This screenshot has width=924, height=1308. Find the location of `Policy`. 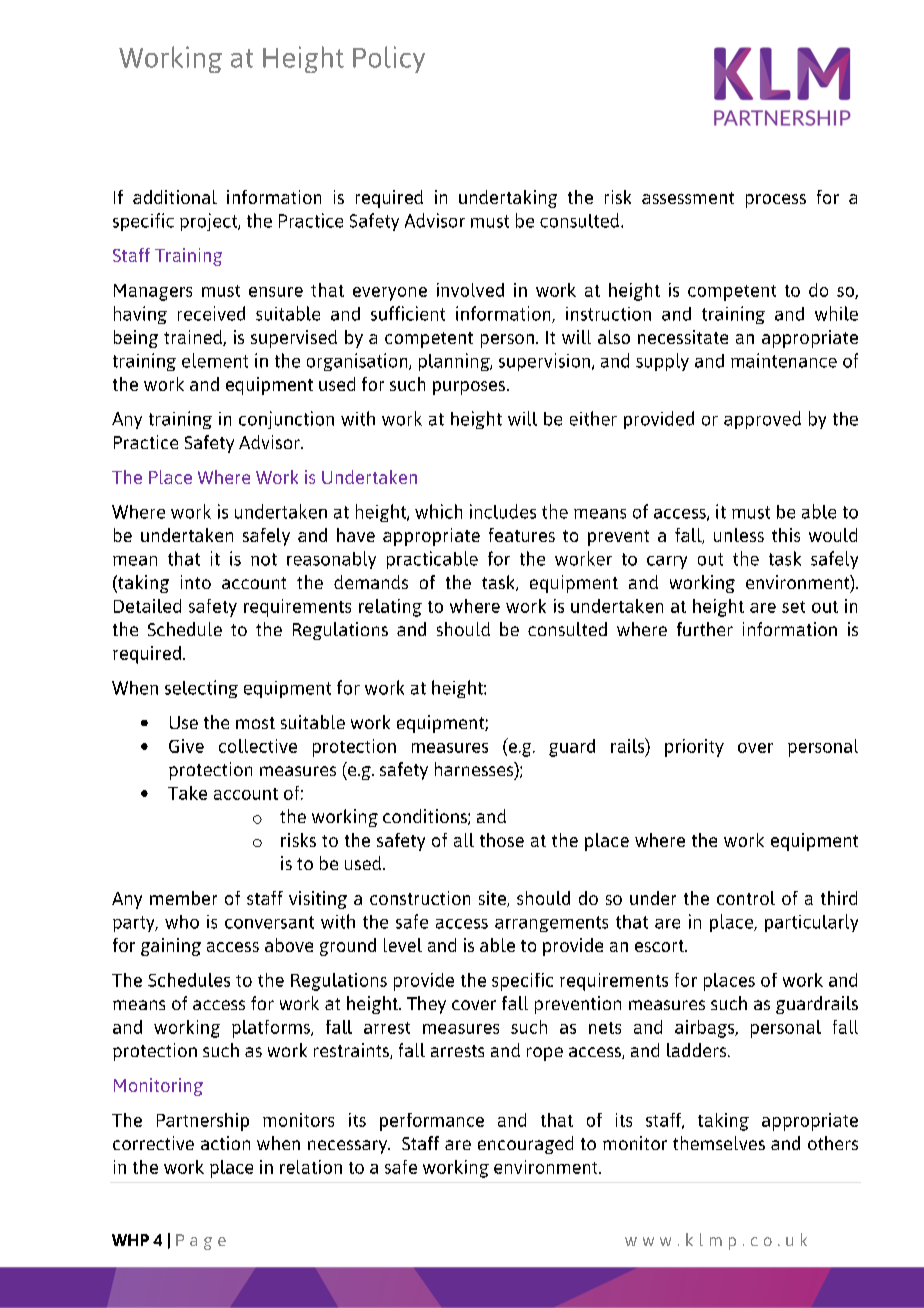

Policy is located at coordinates (389, 59).
